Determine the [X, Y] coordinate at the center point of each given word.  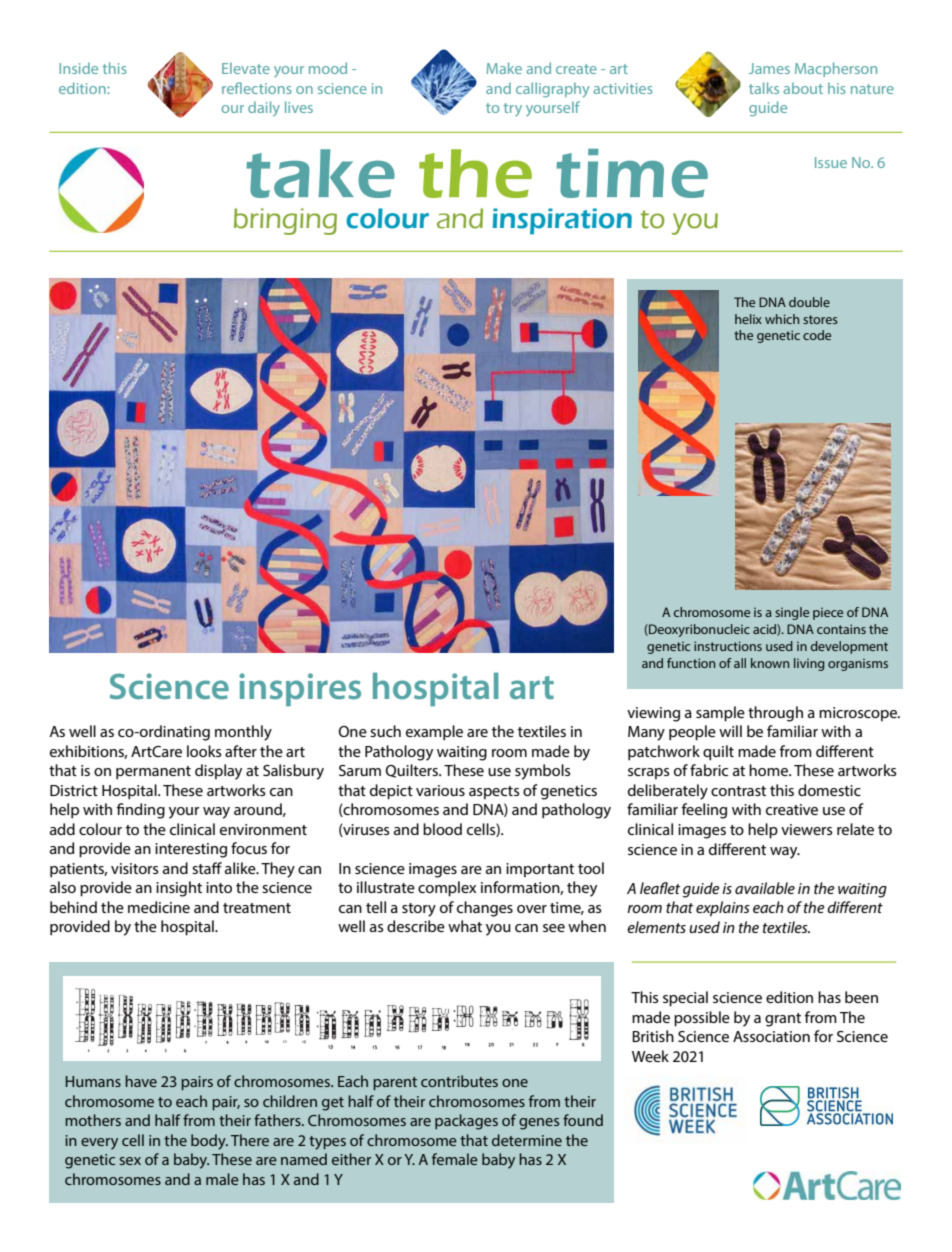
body [209, 1142]
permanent [153, 773]
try [513, 109]
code [817, 335]
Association [771, 1036]
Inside [78, 68]
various [440, 790]
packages [466, 1122]
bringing [285, 221]
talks [764, 88]
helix [748, 319]
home [770, 770]
